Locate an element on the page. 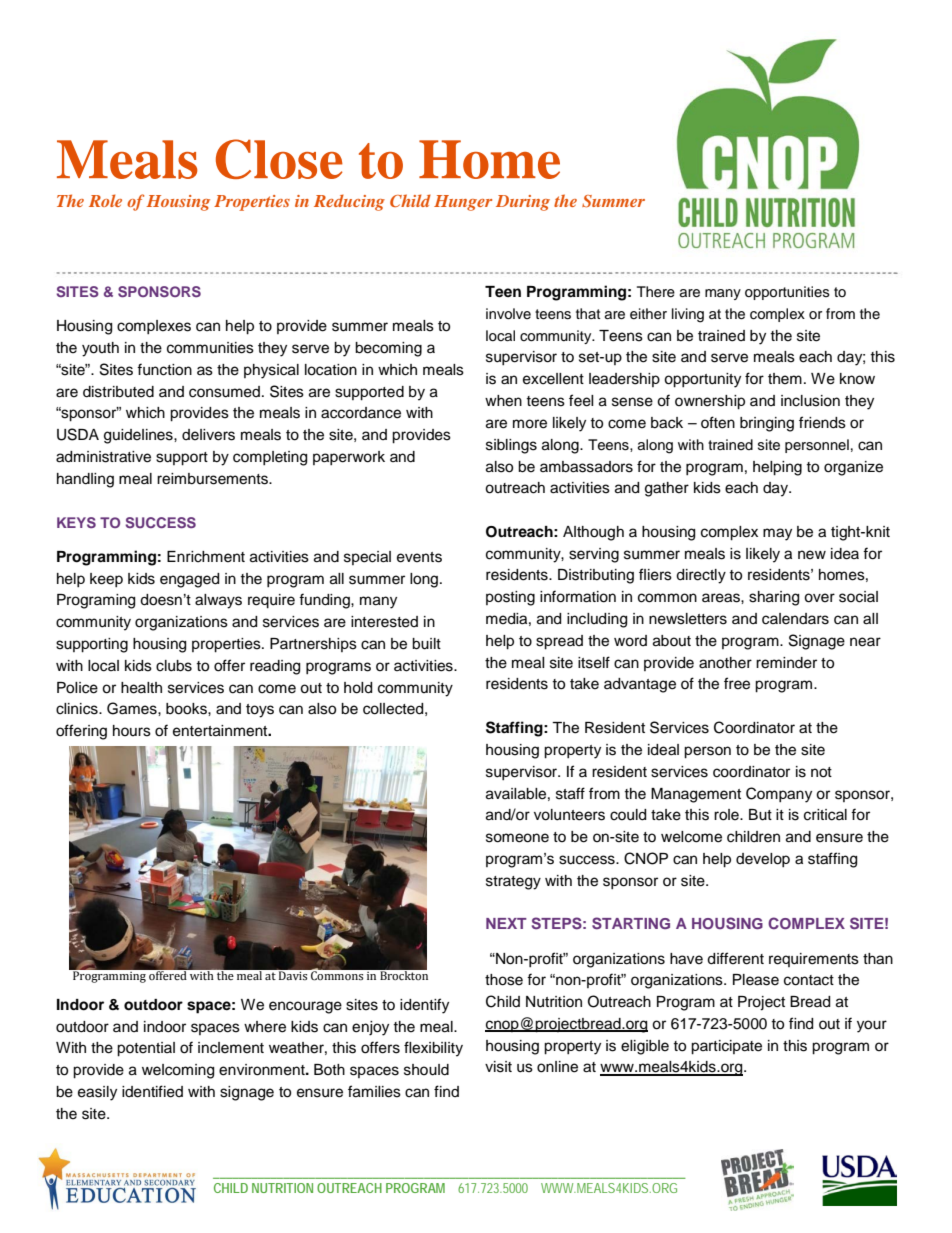  sharing is located at coordinates (774, 598).
